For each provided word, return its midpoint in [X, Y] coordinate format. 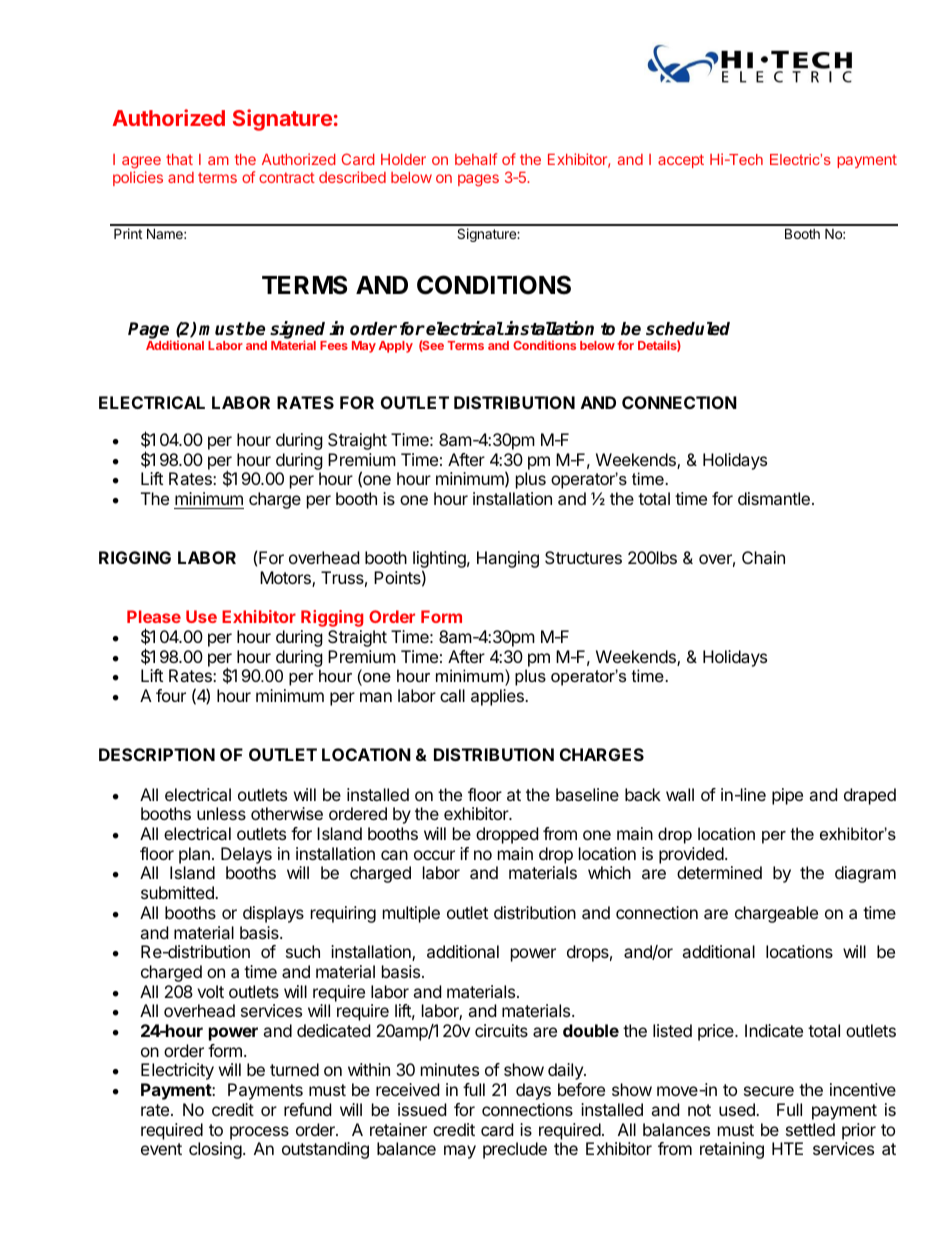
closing [215, 1150]
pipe [787, 796]
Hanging [508, 559]
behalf [476, 159]
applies [498, 697]
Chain [763, 557]
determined [719, 872]
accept [681, 161]
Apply [396, 347]
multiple [411, 914]
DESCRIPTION [157, 754]
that [179, 159]
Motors [286, 579]
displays [273, 914]
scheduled [688, 329]
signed [298, 331]
